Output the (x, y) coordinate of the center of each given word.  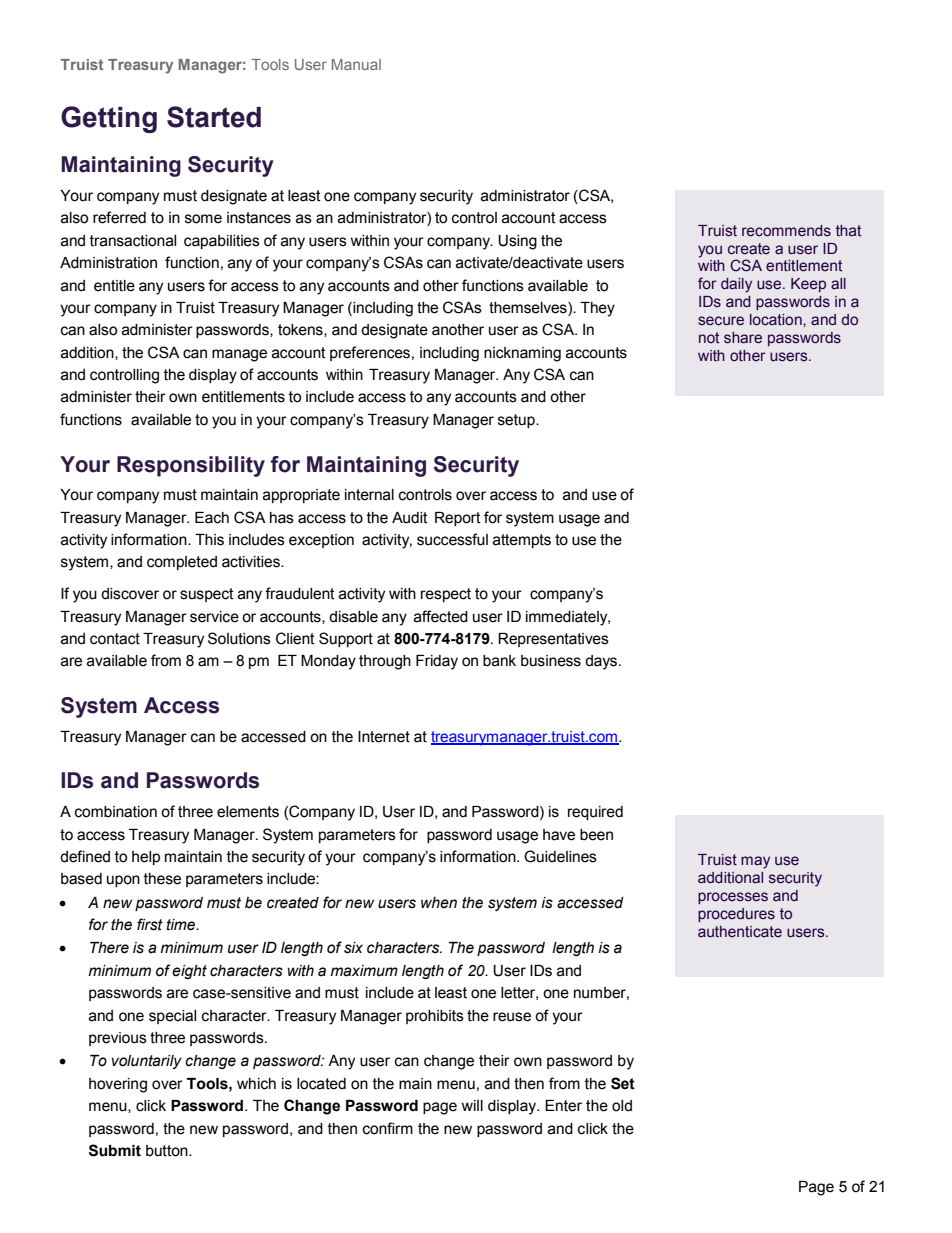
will (472, 1105)
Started (214, 117)
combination (116, 812)
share (743, 338)
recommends (786, 231)
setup (517, 421)
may (755, 862)
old (622, 1106)
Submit (115, 1150)
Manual (356, 64)
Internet (384, 737)
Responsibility (191, 466)
